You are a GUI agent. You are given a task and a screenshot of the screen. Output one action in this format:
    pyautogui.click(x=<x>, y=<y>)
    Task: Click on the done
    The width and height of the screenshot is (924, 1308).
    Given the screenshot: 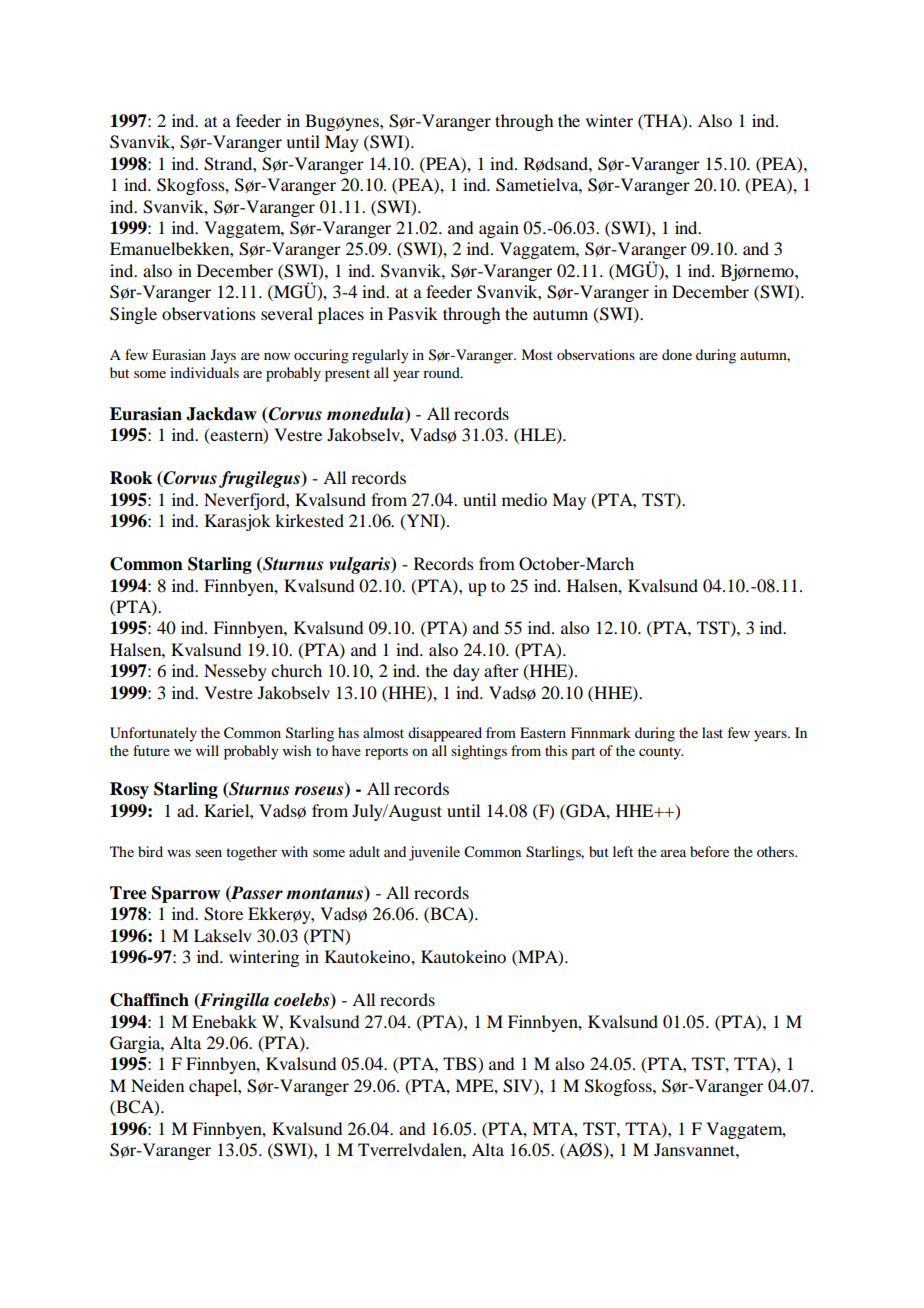 What is the action you would take?
    pyautogui.click(x=677, y=354)
